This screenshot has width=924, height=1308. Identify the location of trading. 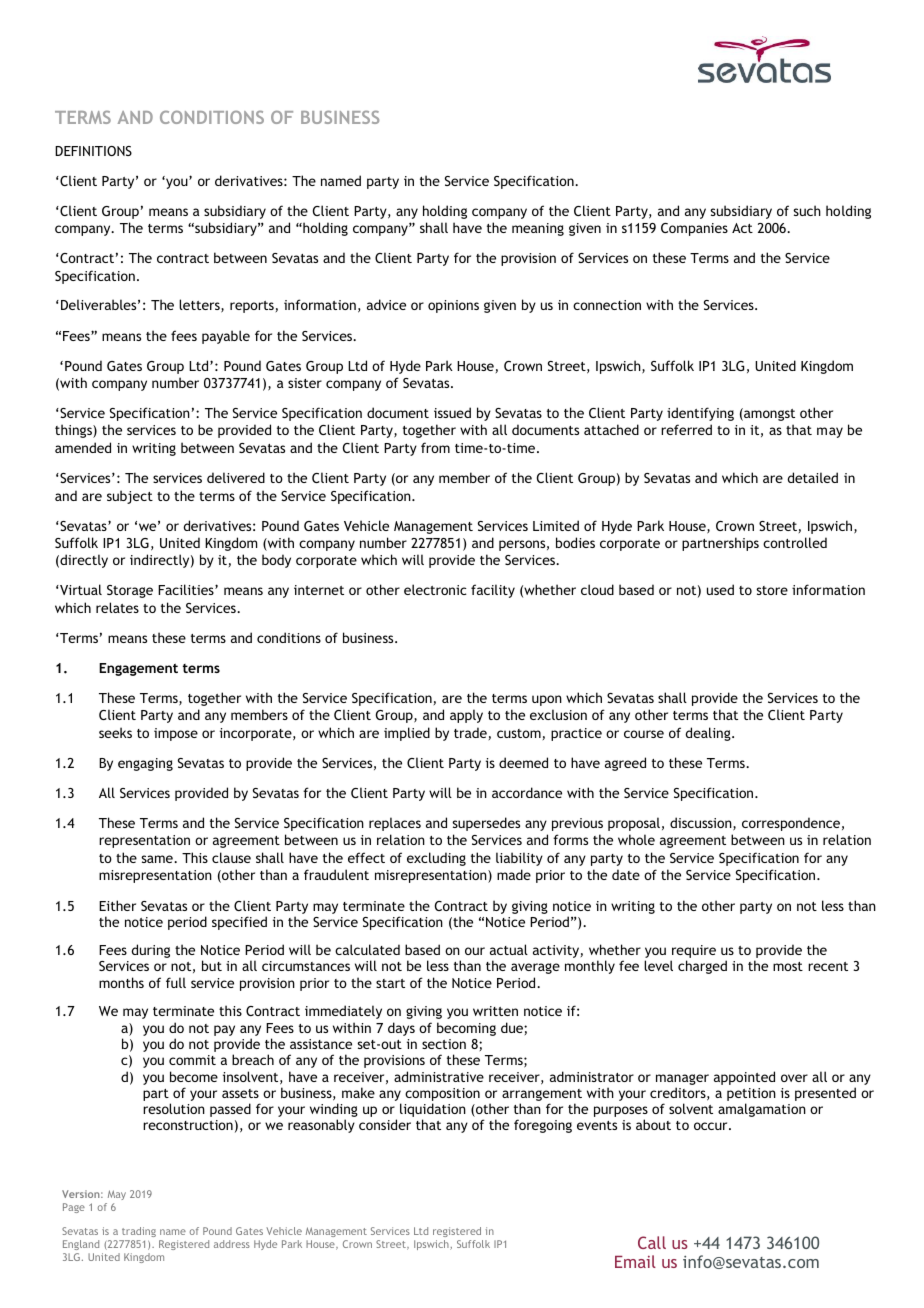
(139, 1232).
